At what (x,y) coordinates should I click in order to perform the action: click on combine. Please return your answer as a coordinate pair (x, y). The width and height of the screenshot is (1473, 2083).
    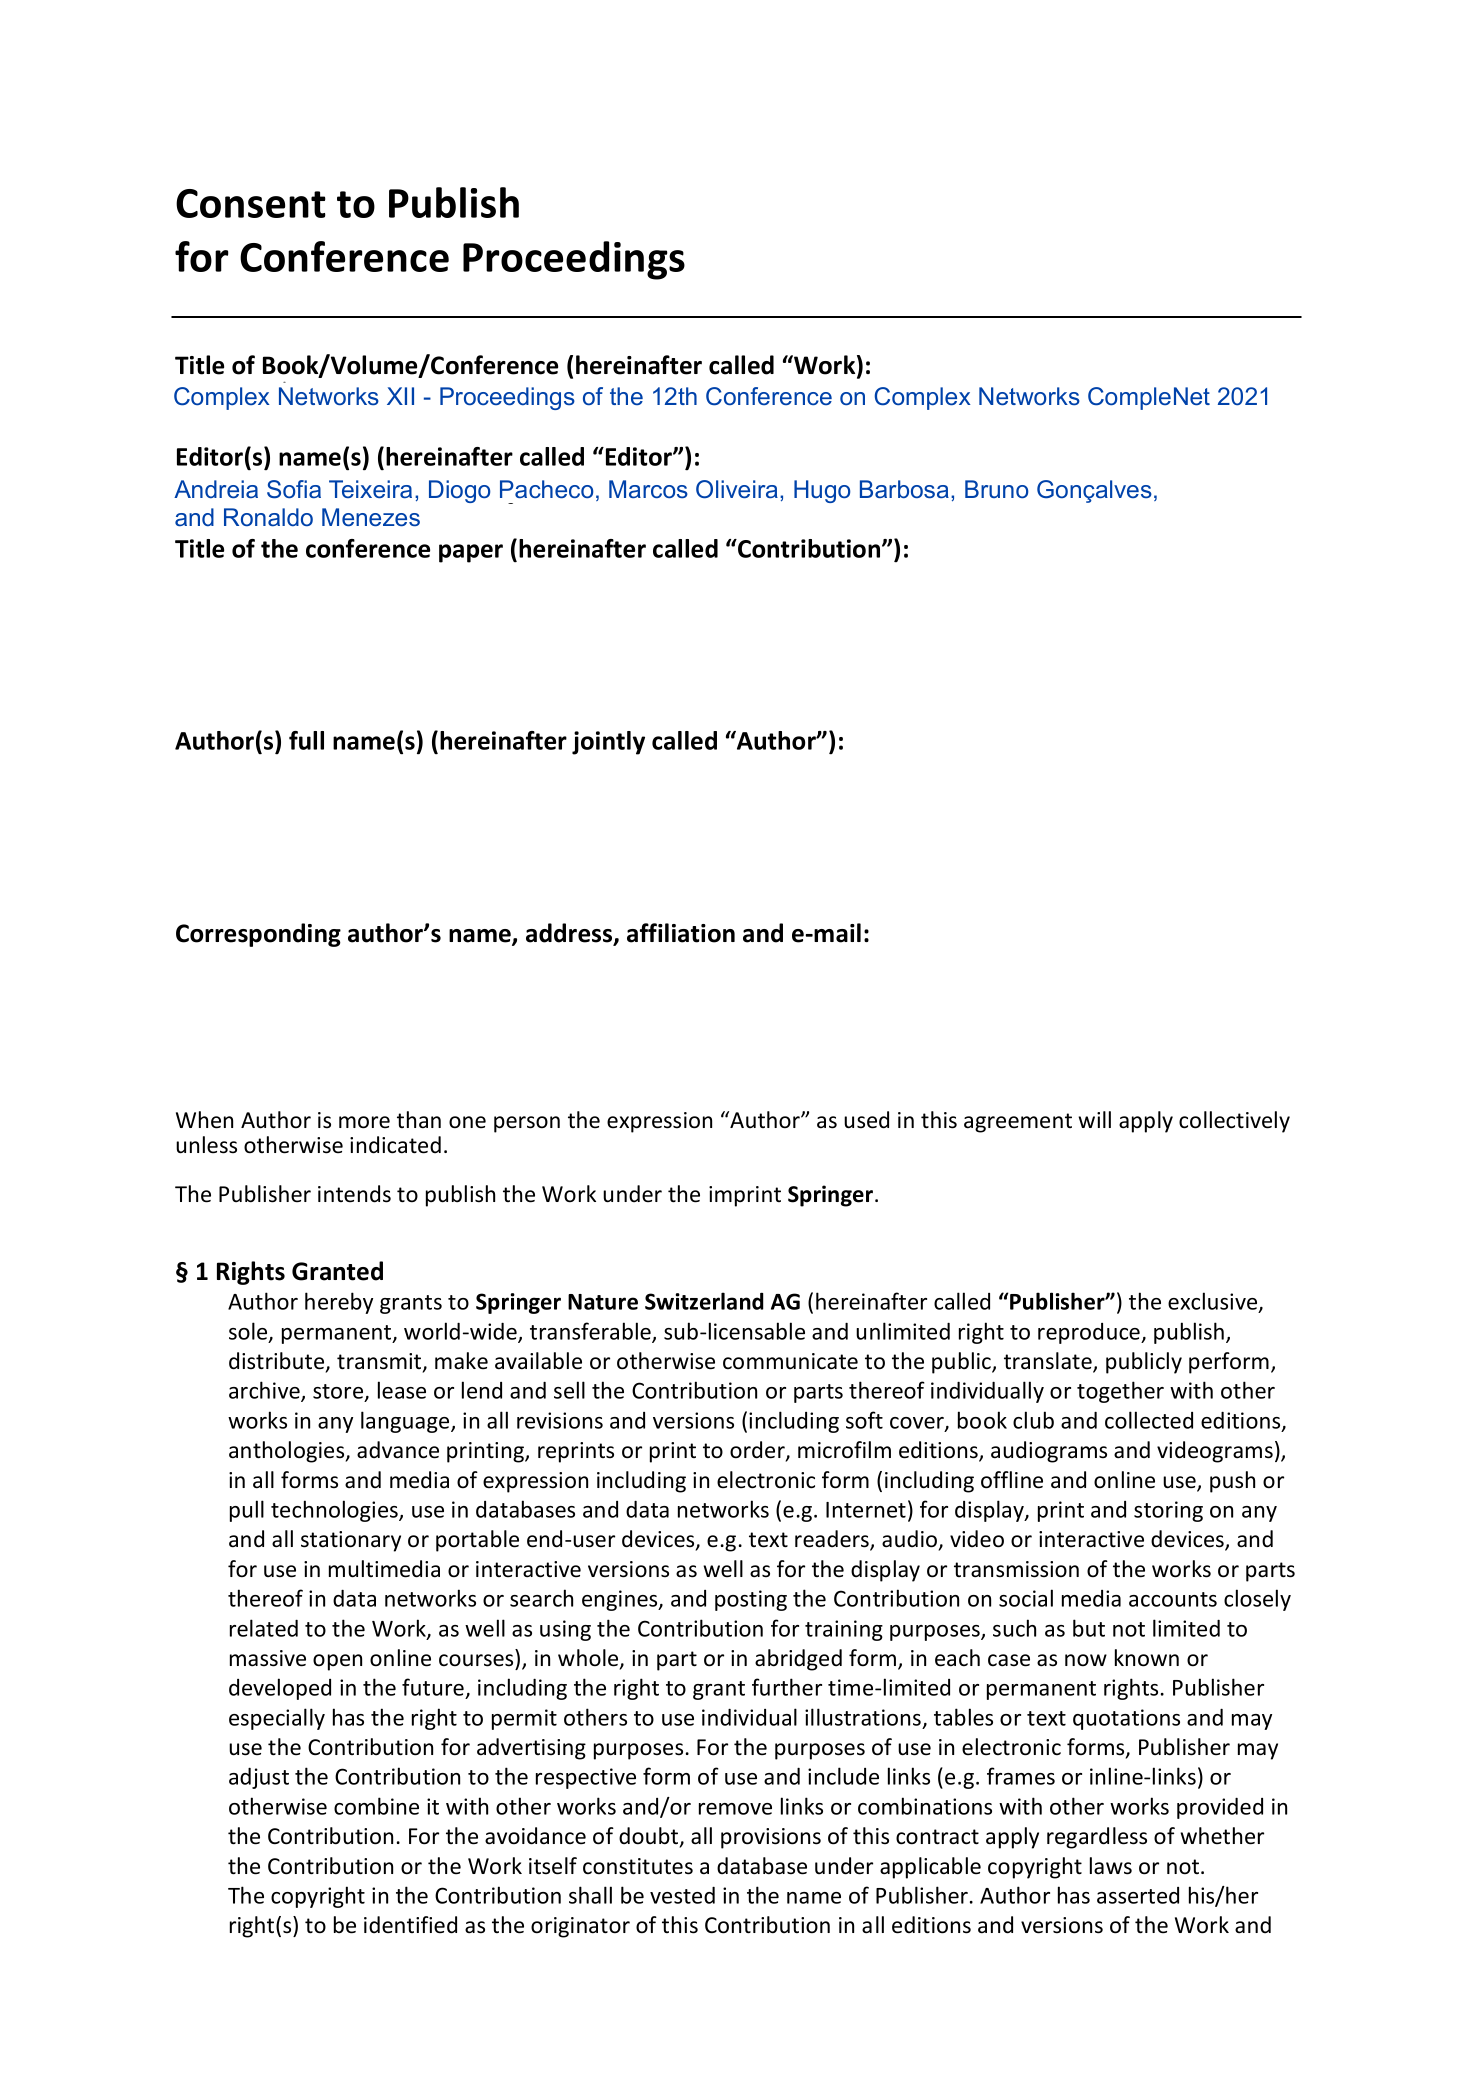
    Looking at the image, I should click on (376, 1806).
